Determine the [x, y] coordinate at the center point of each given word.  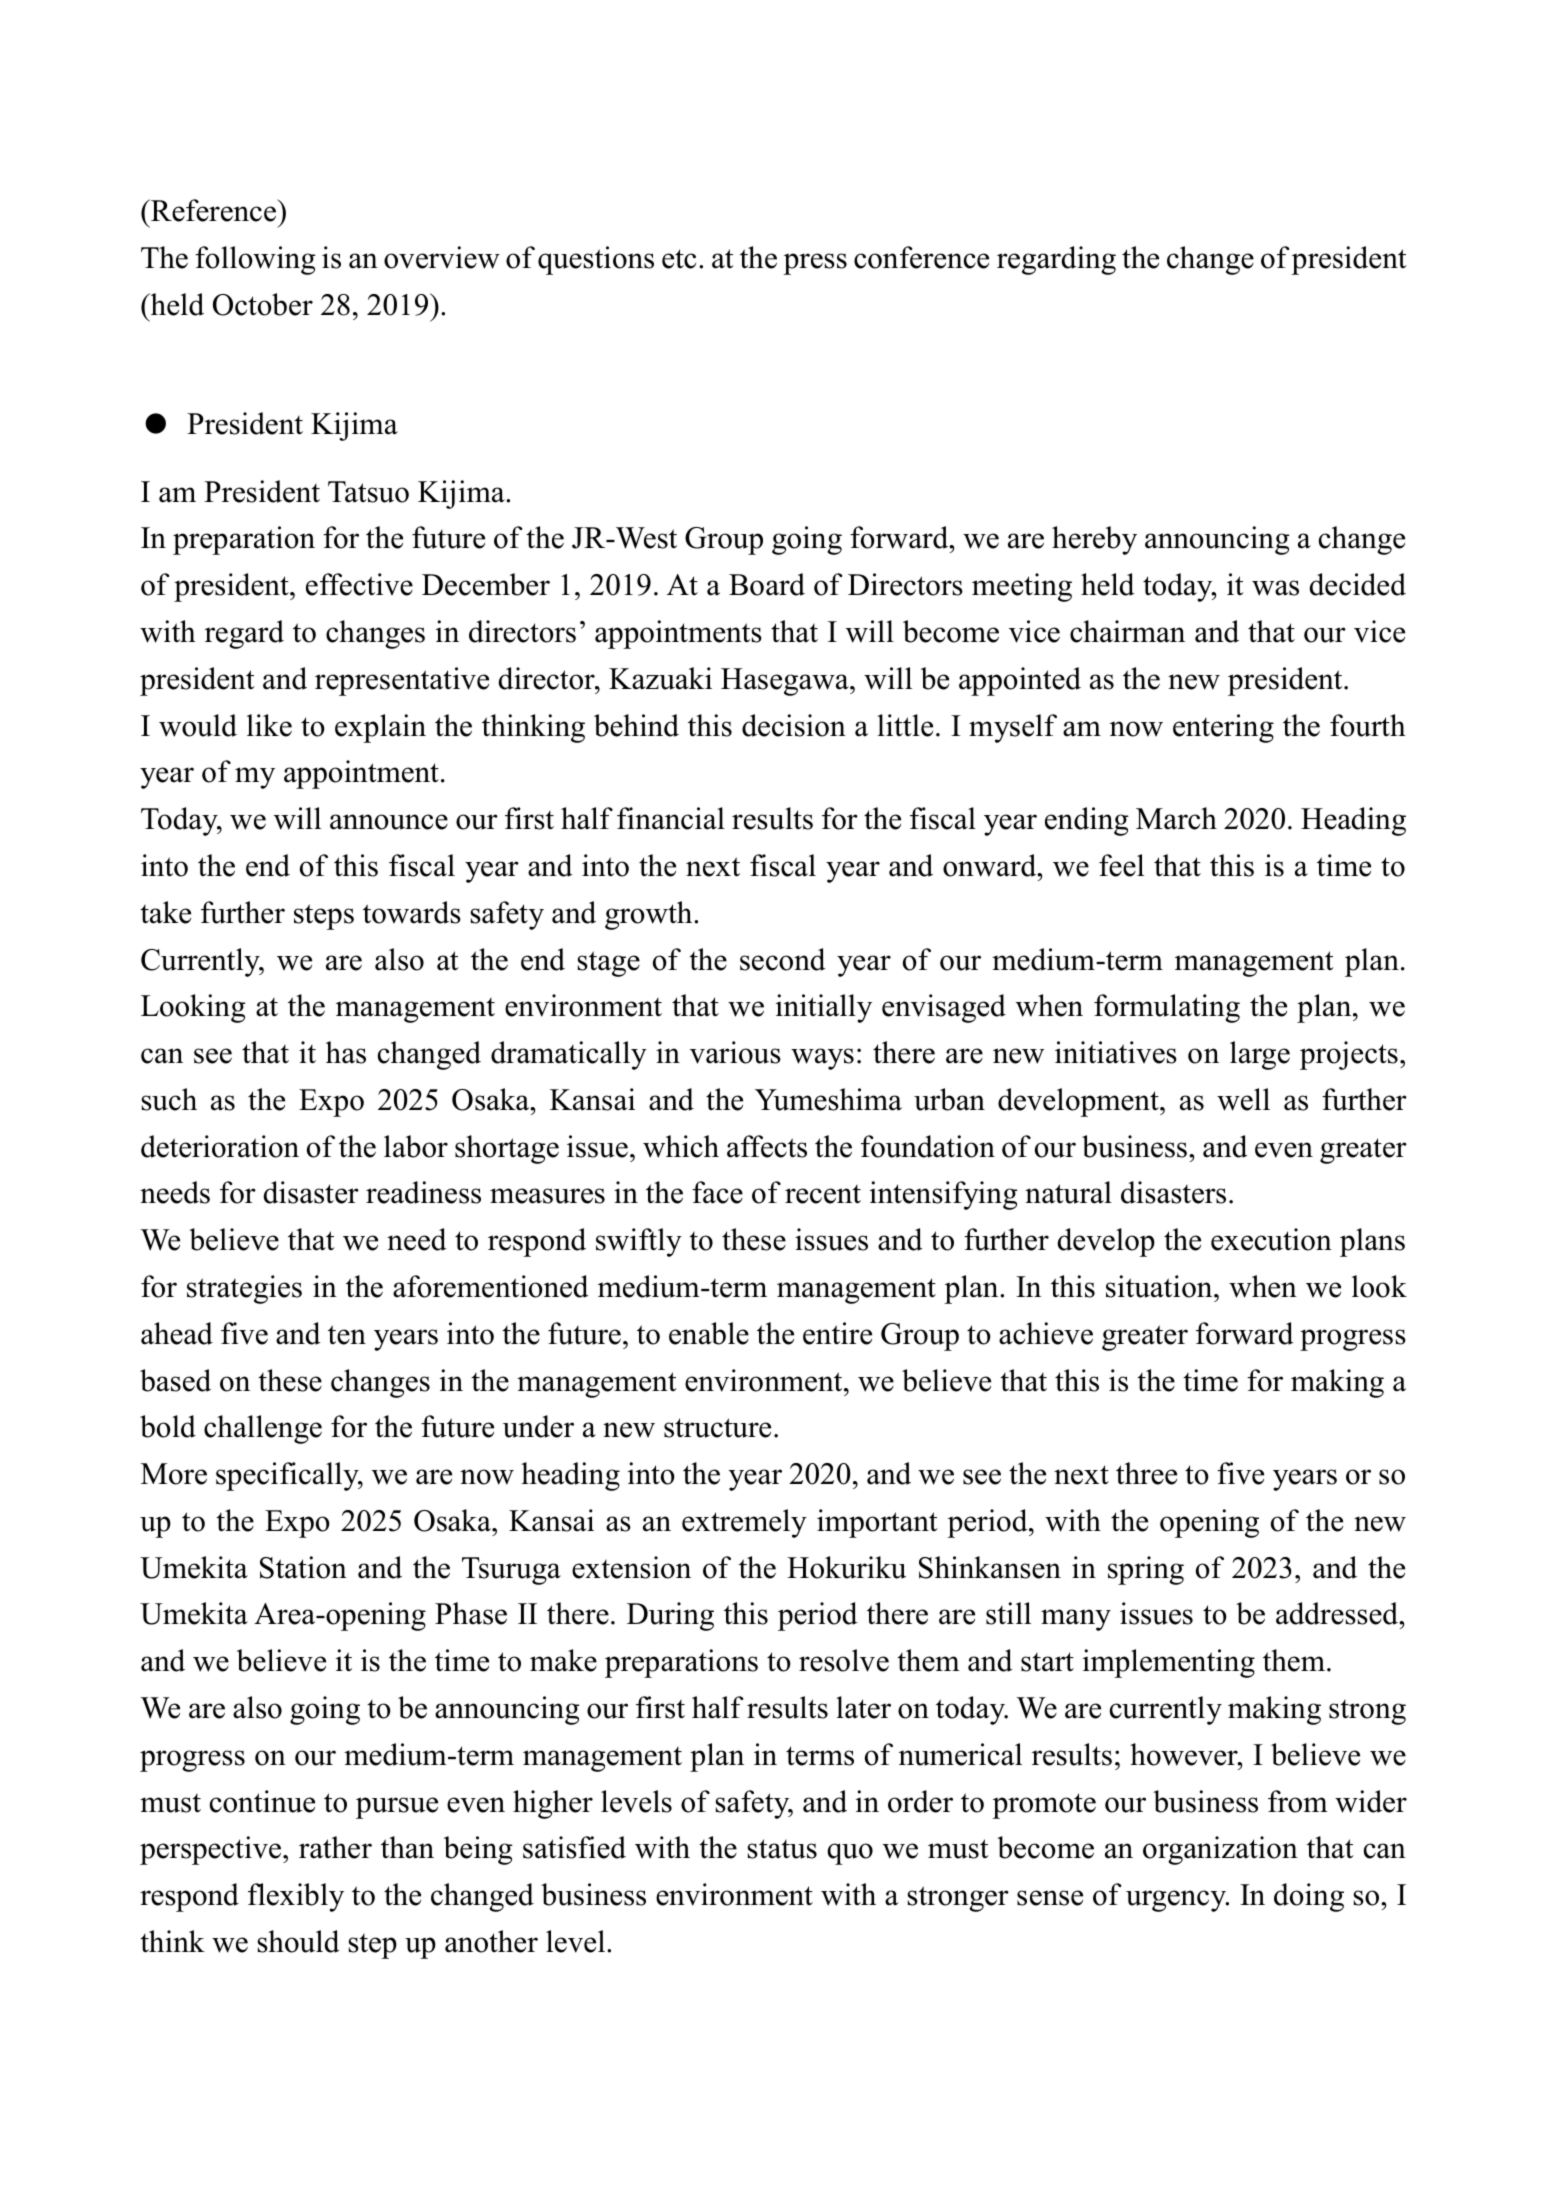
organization [1220, 1850]
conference [921, 257]
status [782, 1849]
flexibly [296, 1897]
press [815, 264]
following [255, 260]
